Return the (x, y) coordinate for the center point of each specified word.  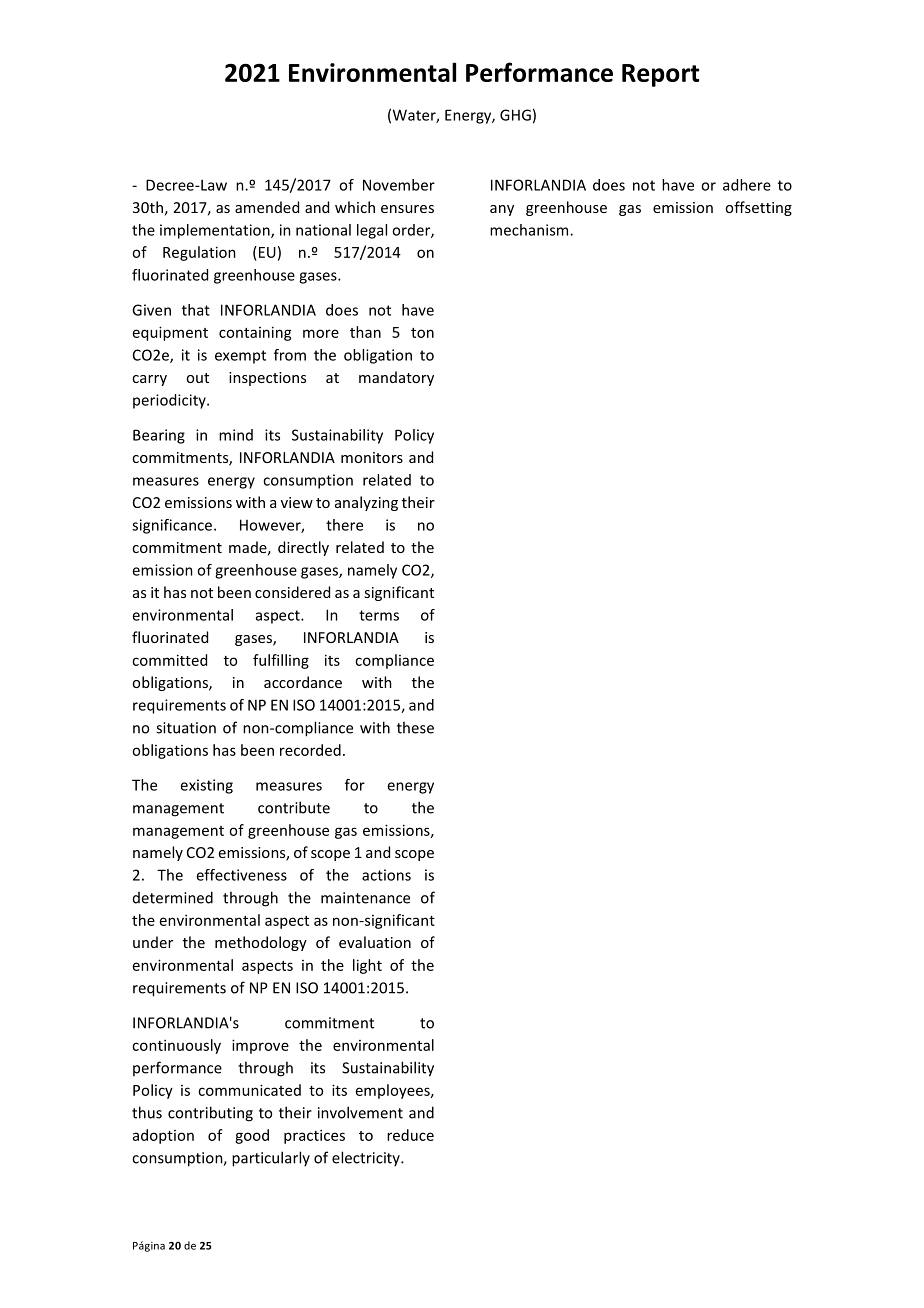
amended (267, 207)
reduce (410, 1135)
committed (169, 660)
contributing (210, 1114)
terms (379, 615)
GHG (515, 115)
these (415, 727)
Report (660, 75)
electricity (367, 1158)
